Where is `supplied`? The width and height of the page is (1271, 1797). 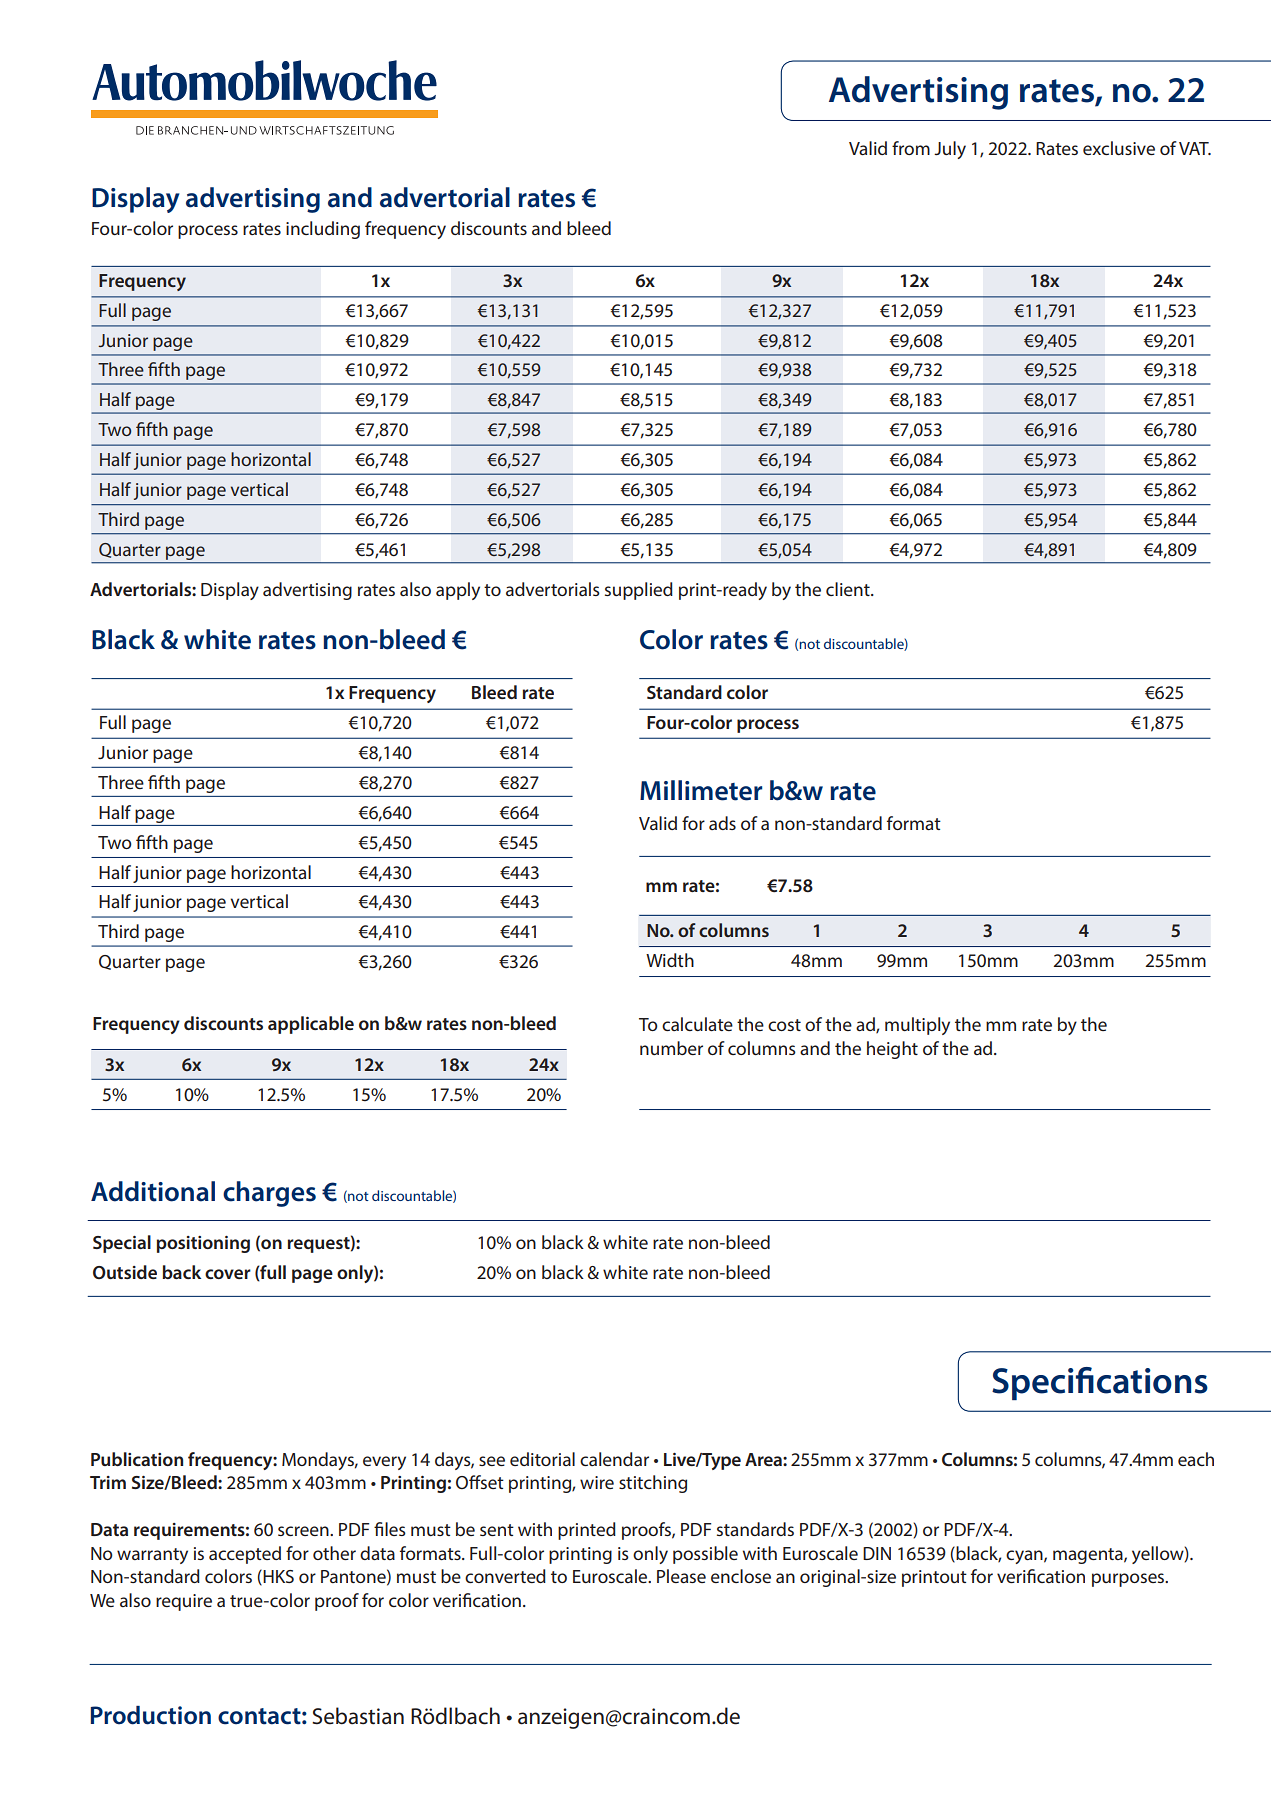 supplied is located at coordinates (639, 591).
